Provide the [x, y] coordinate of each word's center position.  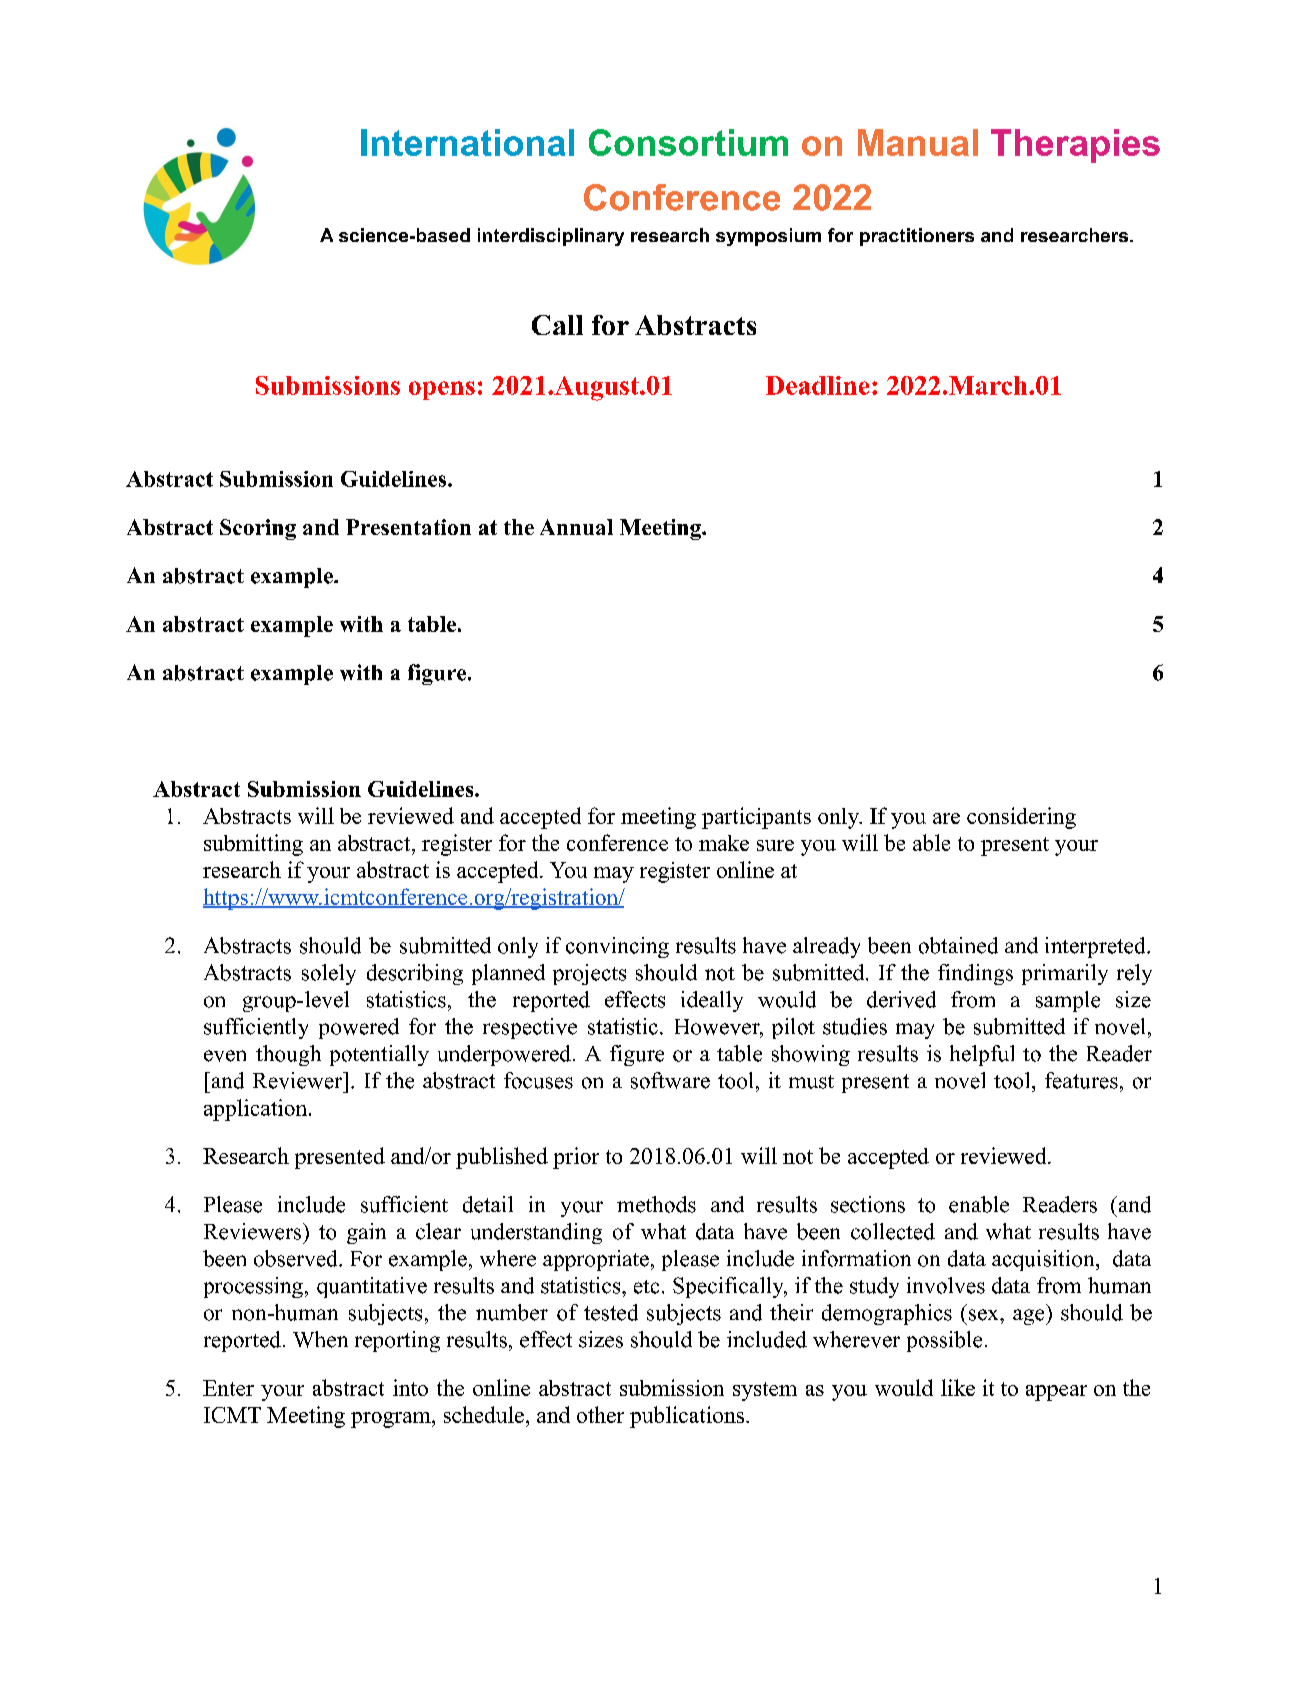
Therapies [1075, 146]
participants [756, 818]
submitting [253, 845]
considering [1021, 818]
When [320, 1339]
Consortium [688, 142]
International [467, 142]
